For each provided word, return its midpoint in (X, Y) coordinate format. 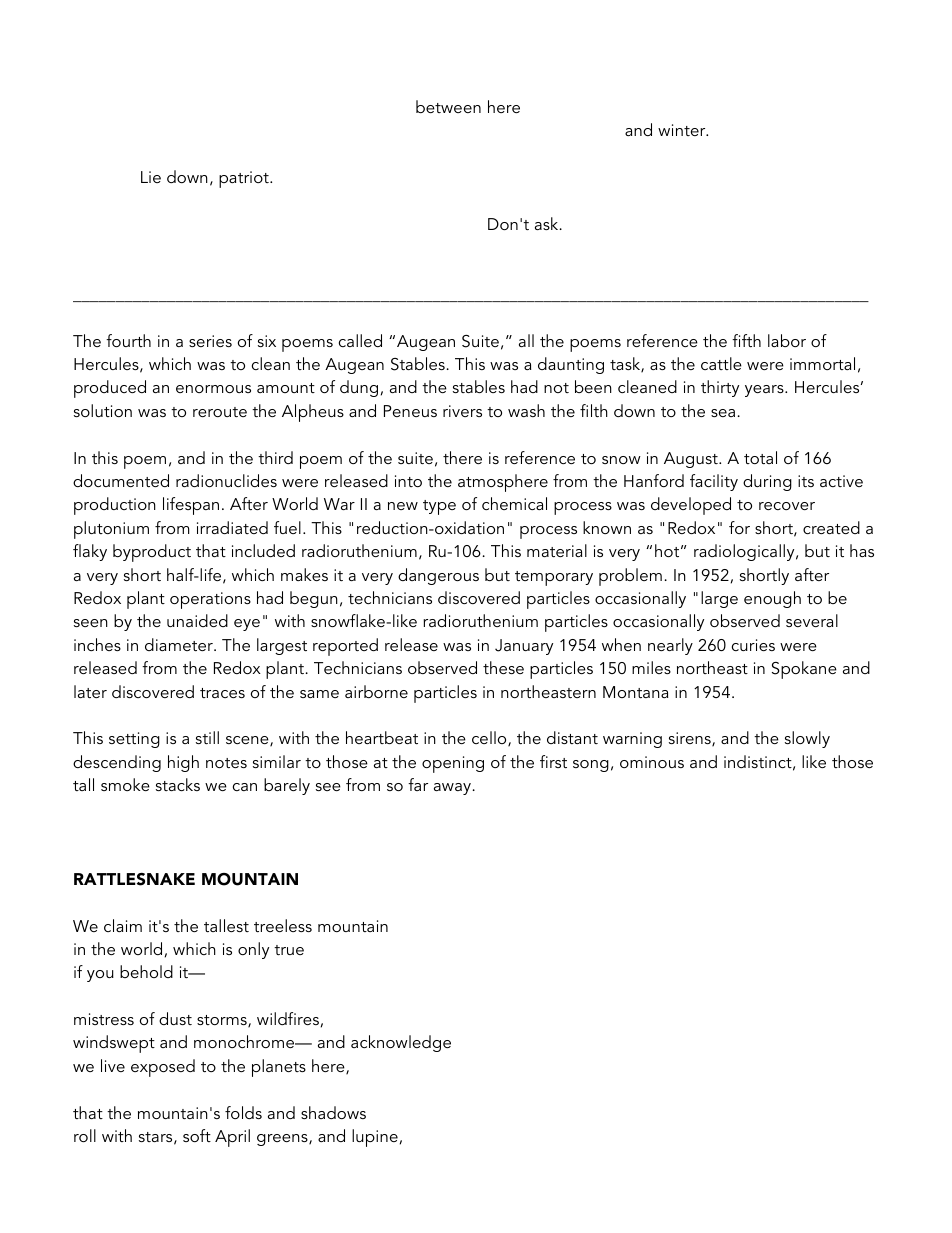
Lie (151, 177)
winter (683, 130)
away (454, 789)
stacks (178, 784)
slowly (807, 739)
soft (197, 1135)
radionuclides (226, 480)
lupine (375, 1138)
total (760, 457)
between (448, 106)
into (408, 481)
